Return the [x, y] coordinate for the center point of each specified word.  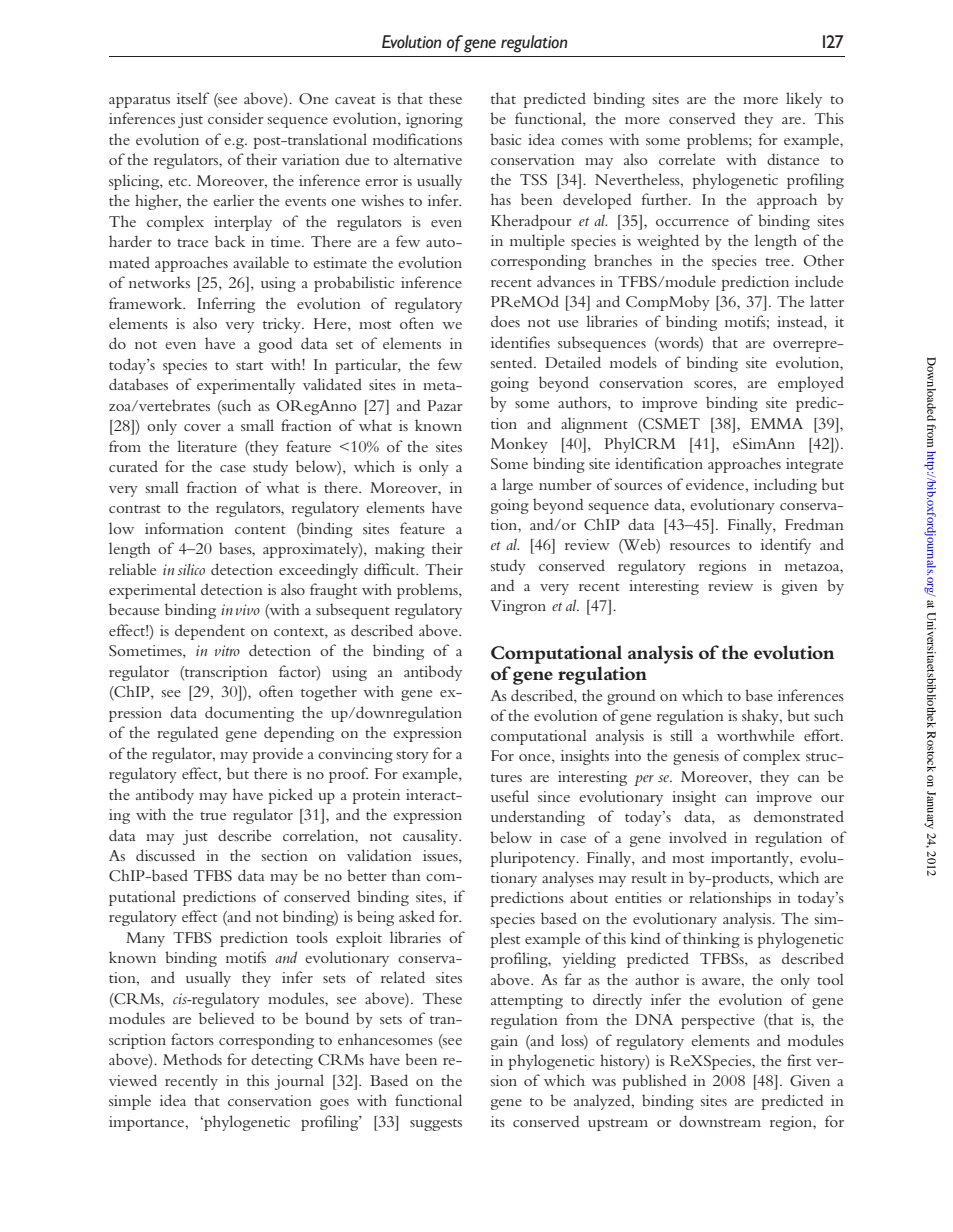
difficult [391, 569]
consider [236, 118]
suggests [436, 1125]
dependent [210, 632]
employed [811, 384]
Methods [192, 1059]
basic [505, 139]
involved [698, 837]
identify [786, 546]
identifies [520, 342]
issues [441, 857]
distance [793, 159]
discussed [165, 855]
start [249, 366]
